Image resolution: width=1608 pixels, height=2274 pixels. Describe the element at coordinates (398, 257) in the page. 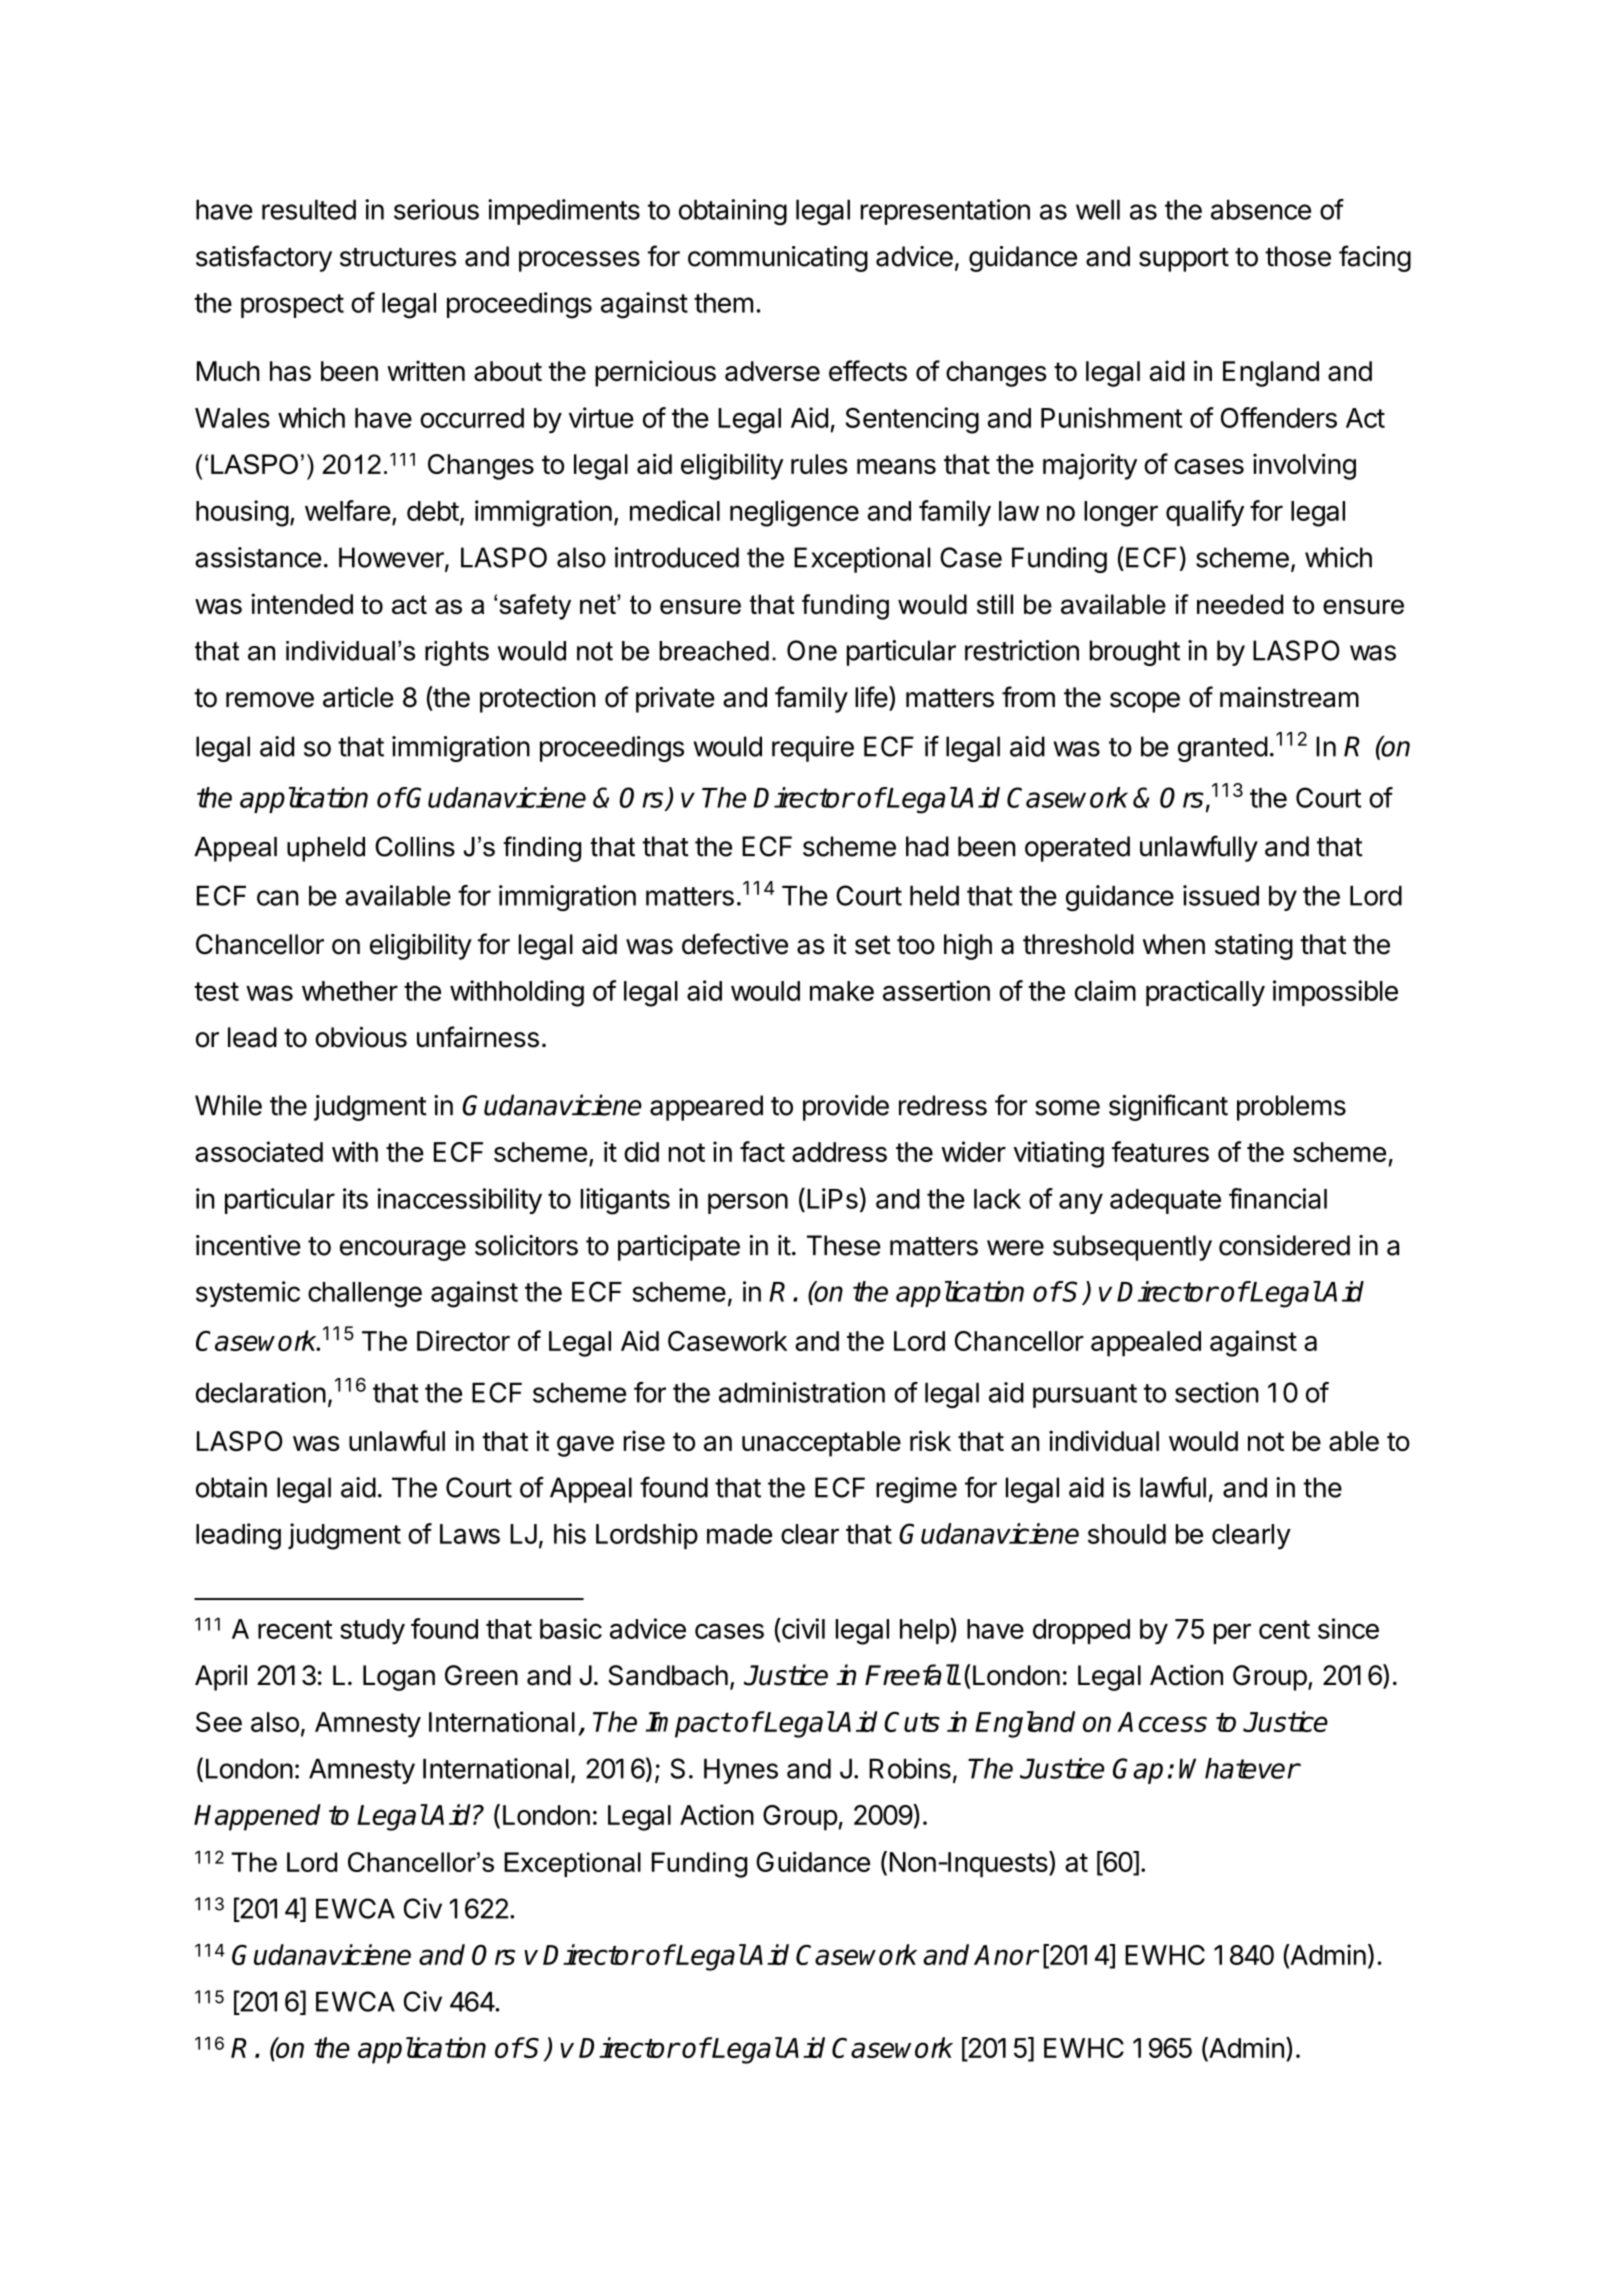

I see `structures` at that location.
